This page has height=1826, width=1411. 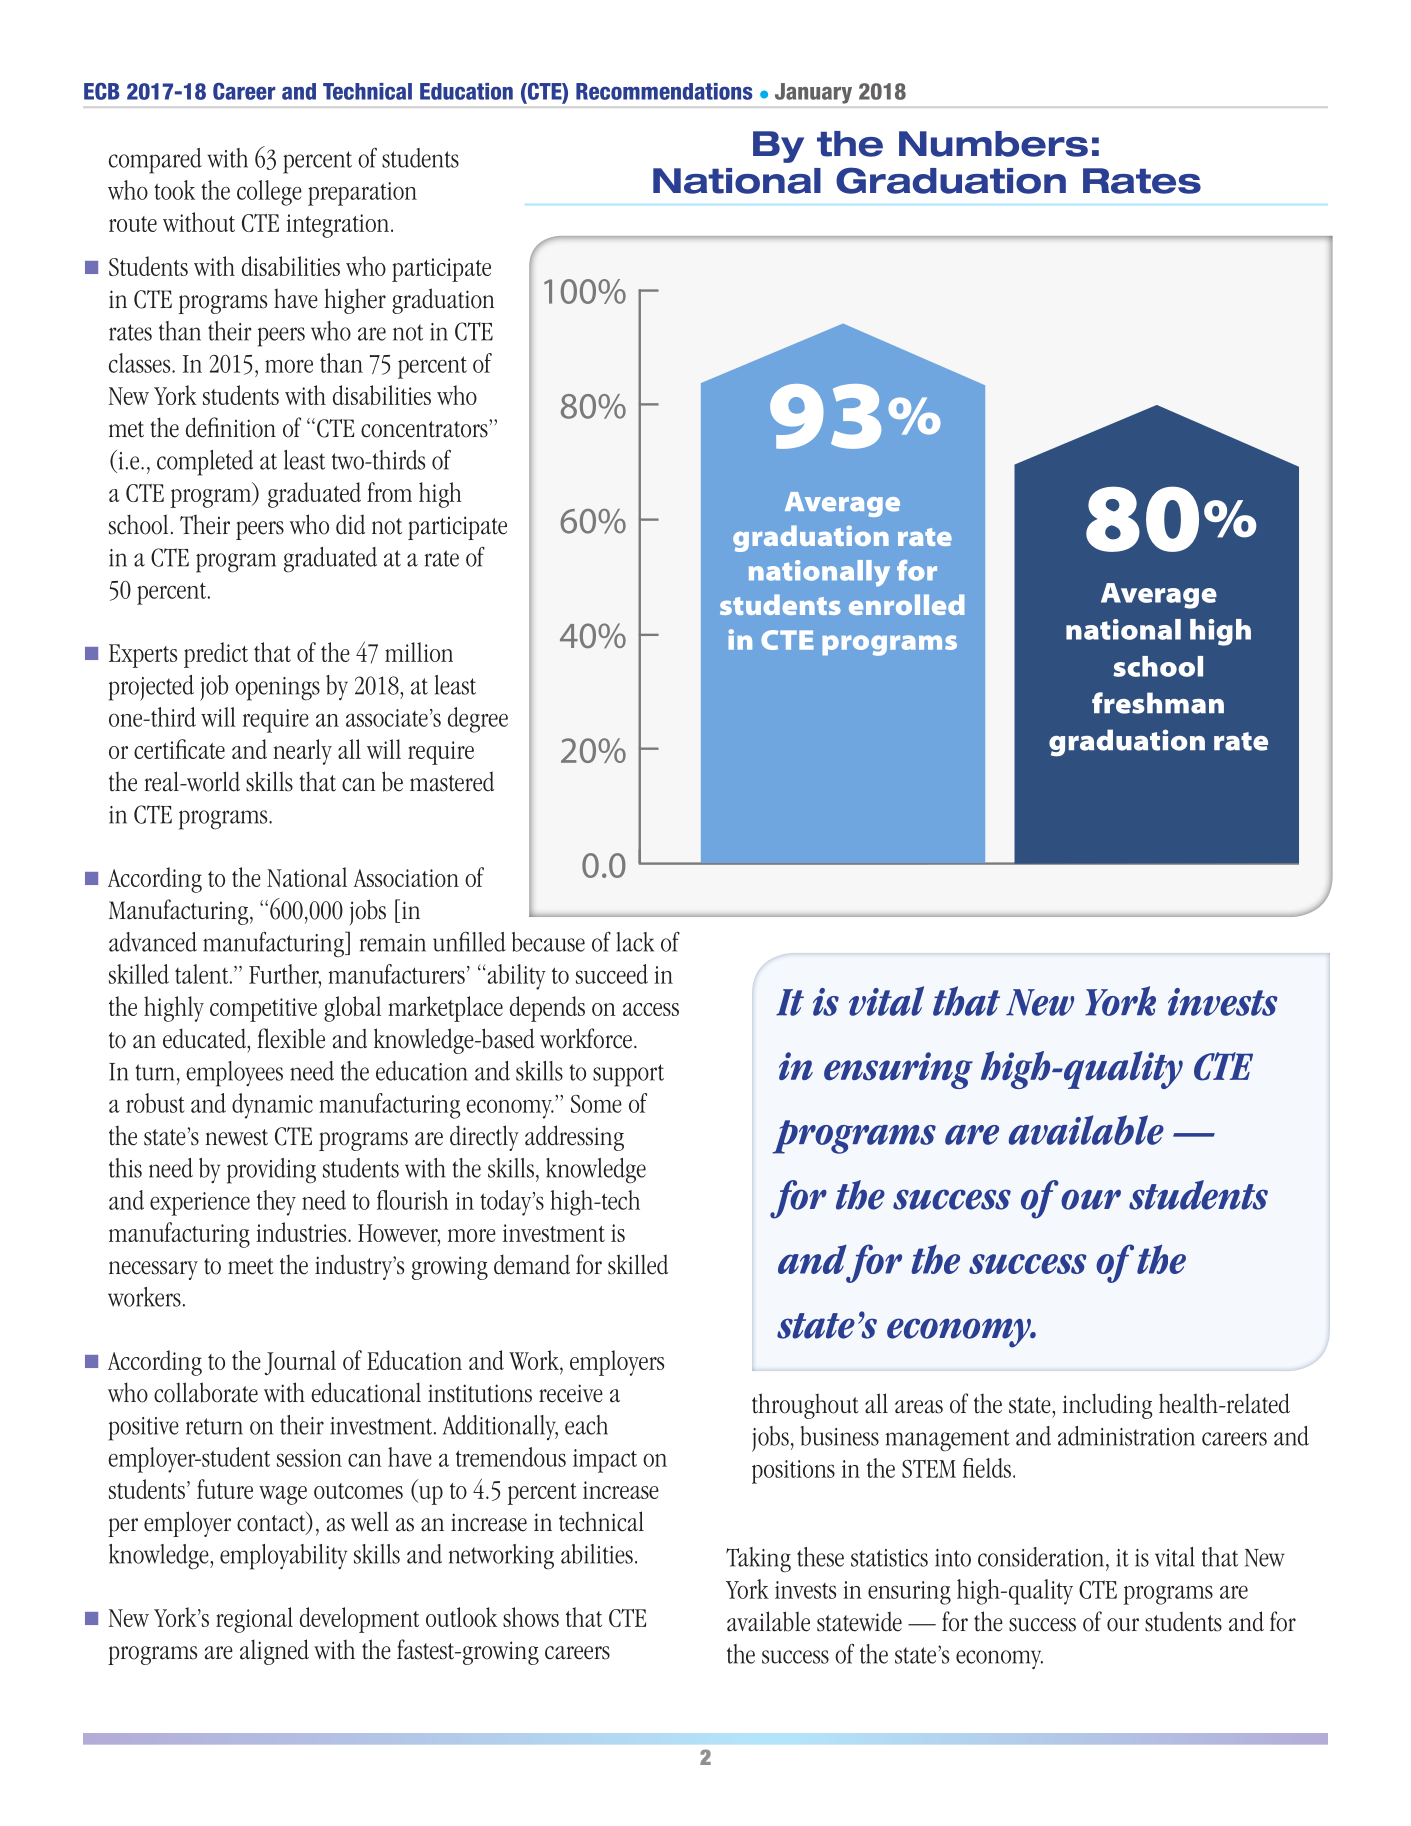 I want to click on completed, so click(x=205, y=463).
